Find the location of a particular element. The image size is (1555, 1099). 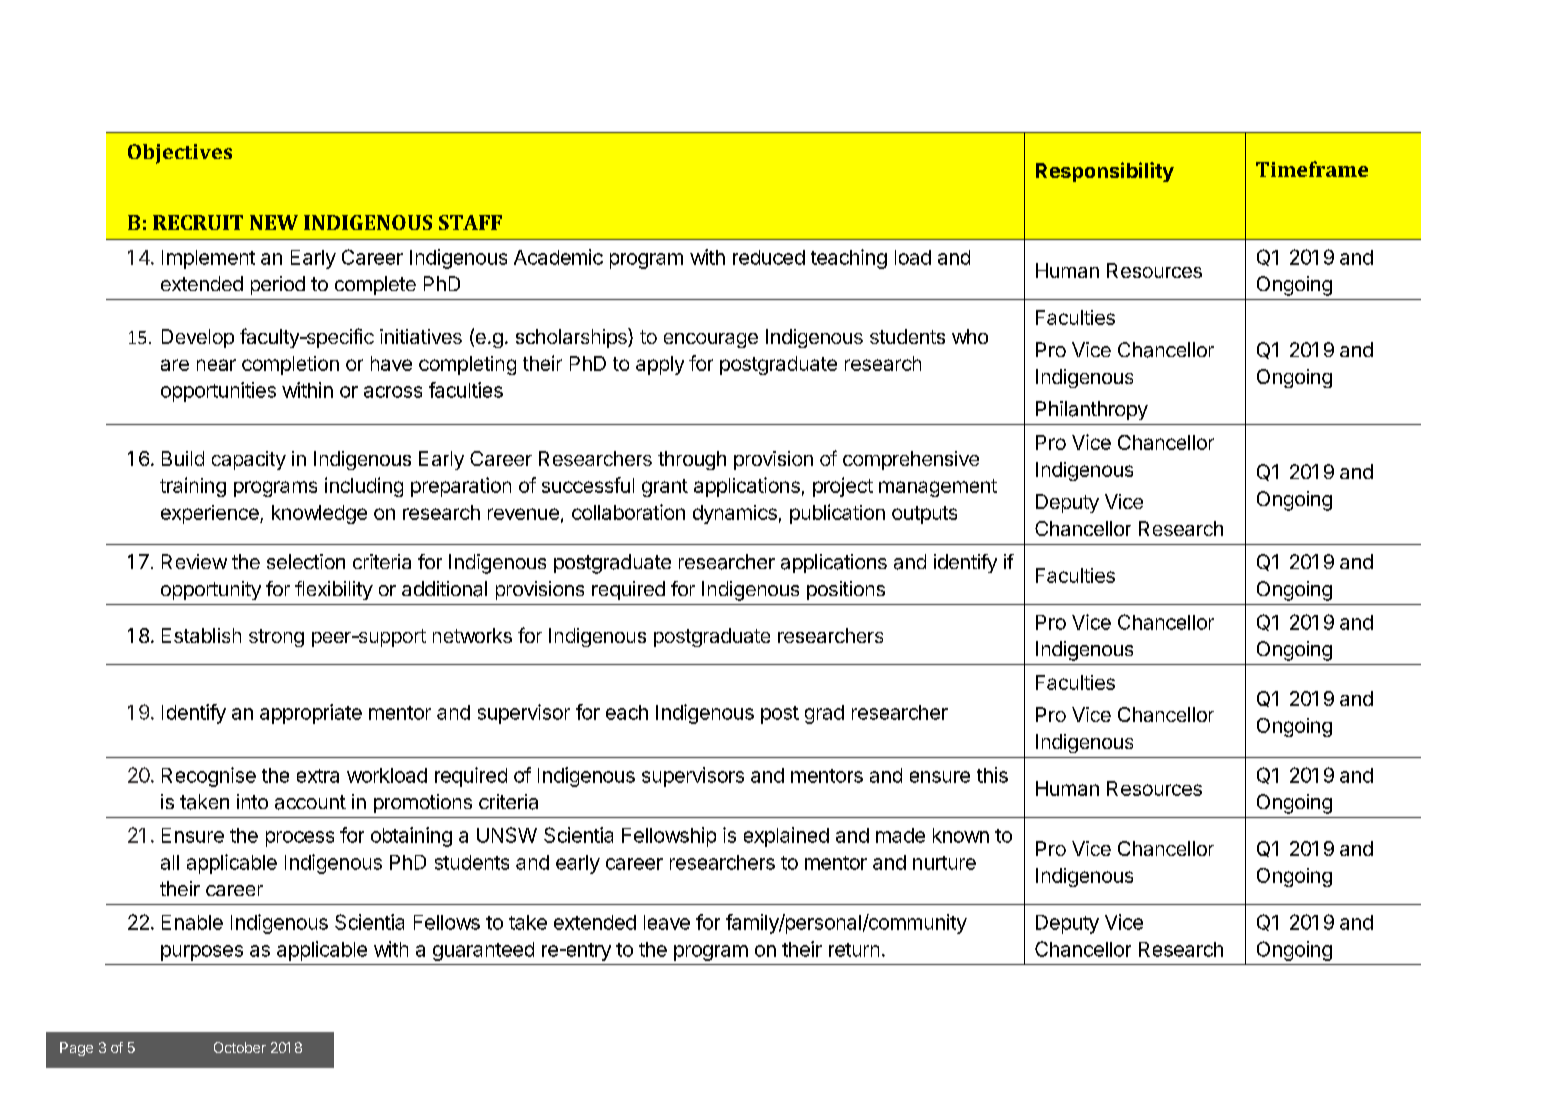

Responsibility is located at coordinates (1105, 172).
